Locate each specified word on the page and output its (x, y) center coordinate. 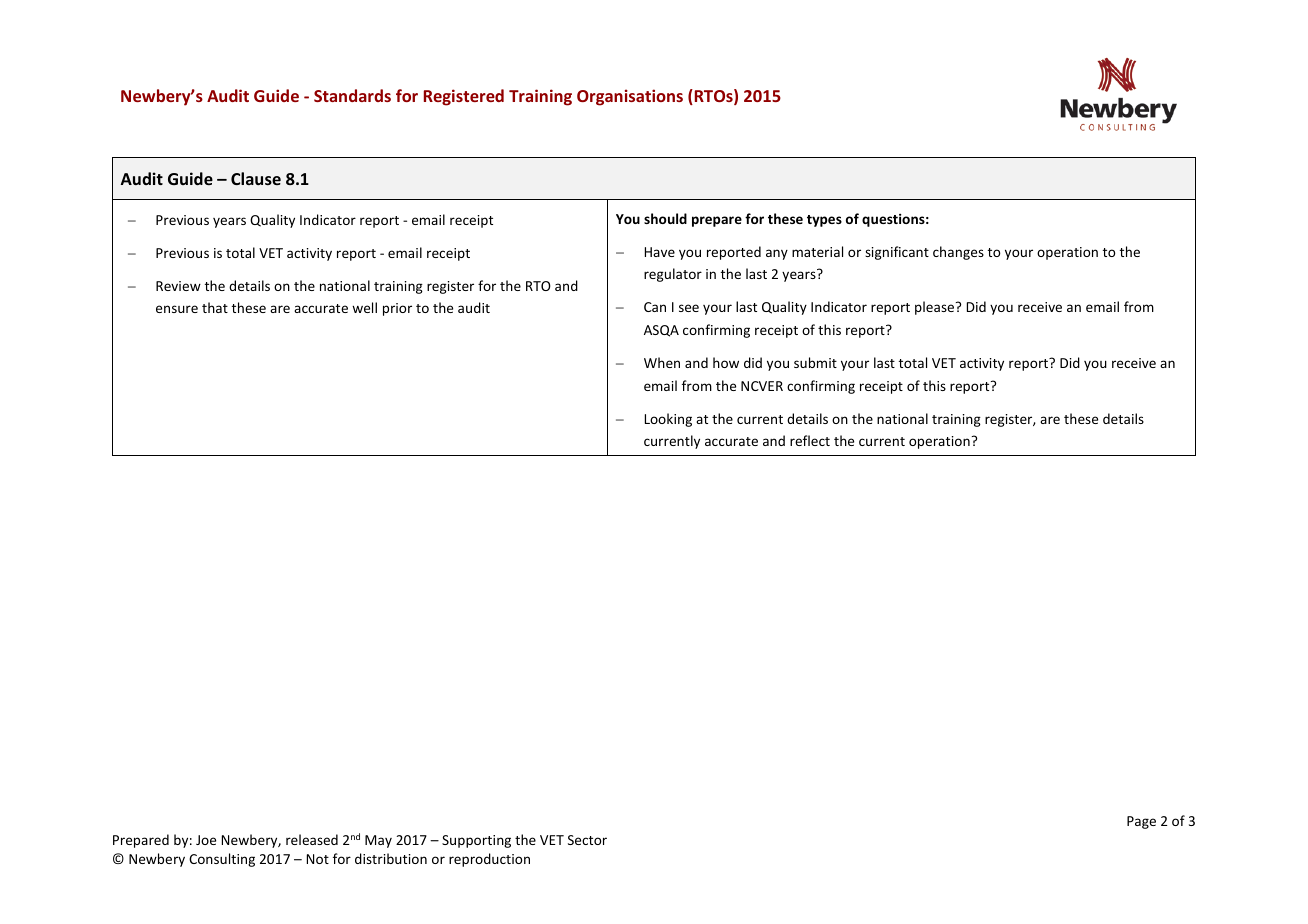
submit (815, 362)
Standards (352, 95)
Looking (668, 420)
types (824, 221)
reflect (810, 440)
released (312, 839)
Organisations (630, 97)
